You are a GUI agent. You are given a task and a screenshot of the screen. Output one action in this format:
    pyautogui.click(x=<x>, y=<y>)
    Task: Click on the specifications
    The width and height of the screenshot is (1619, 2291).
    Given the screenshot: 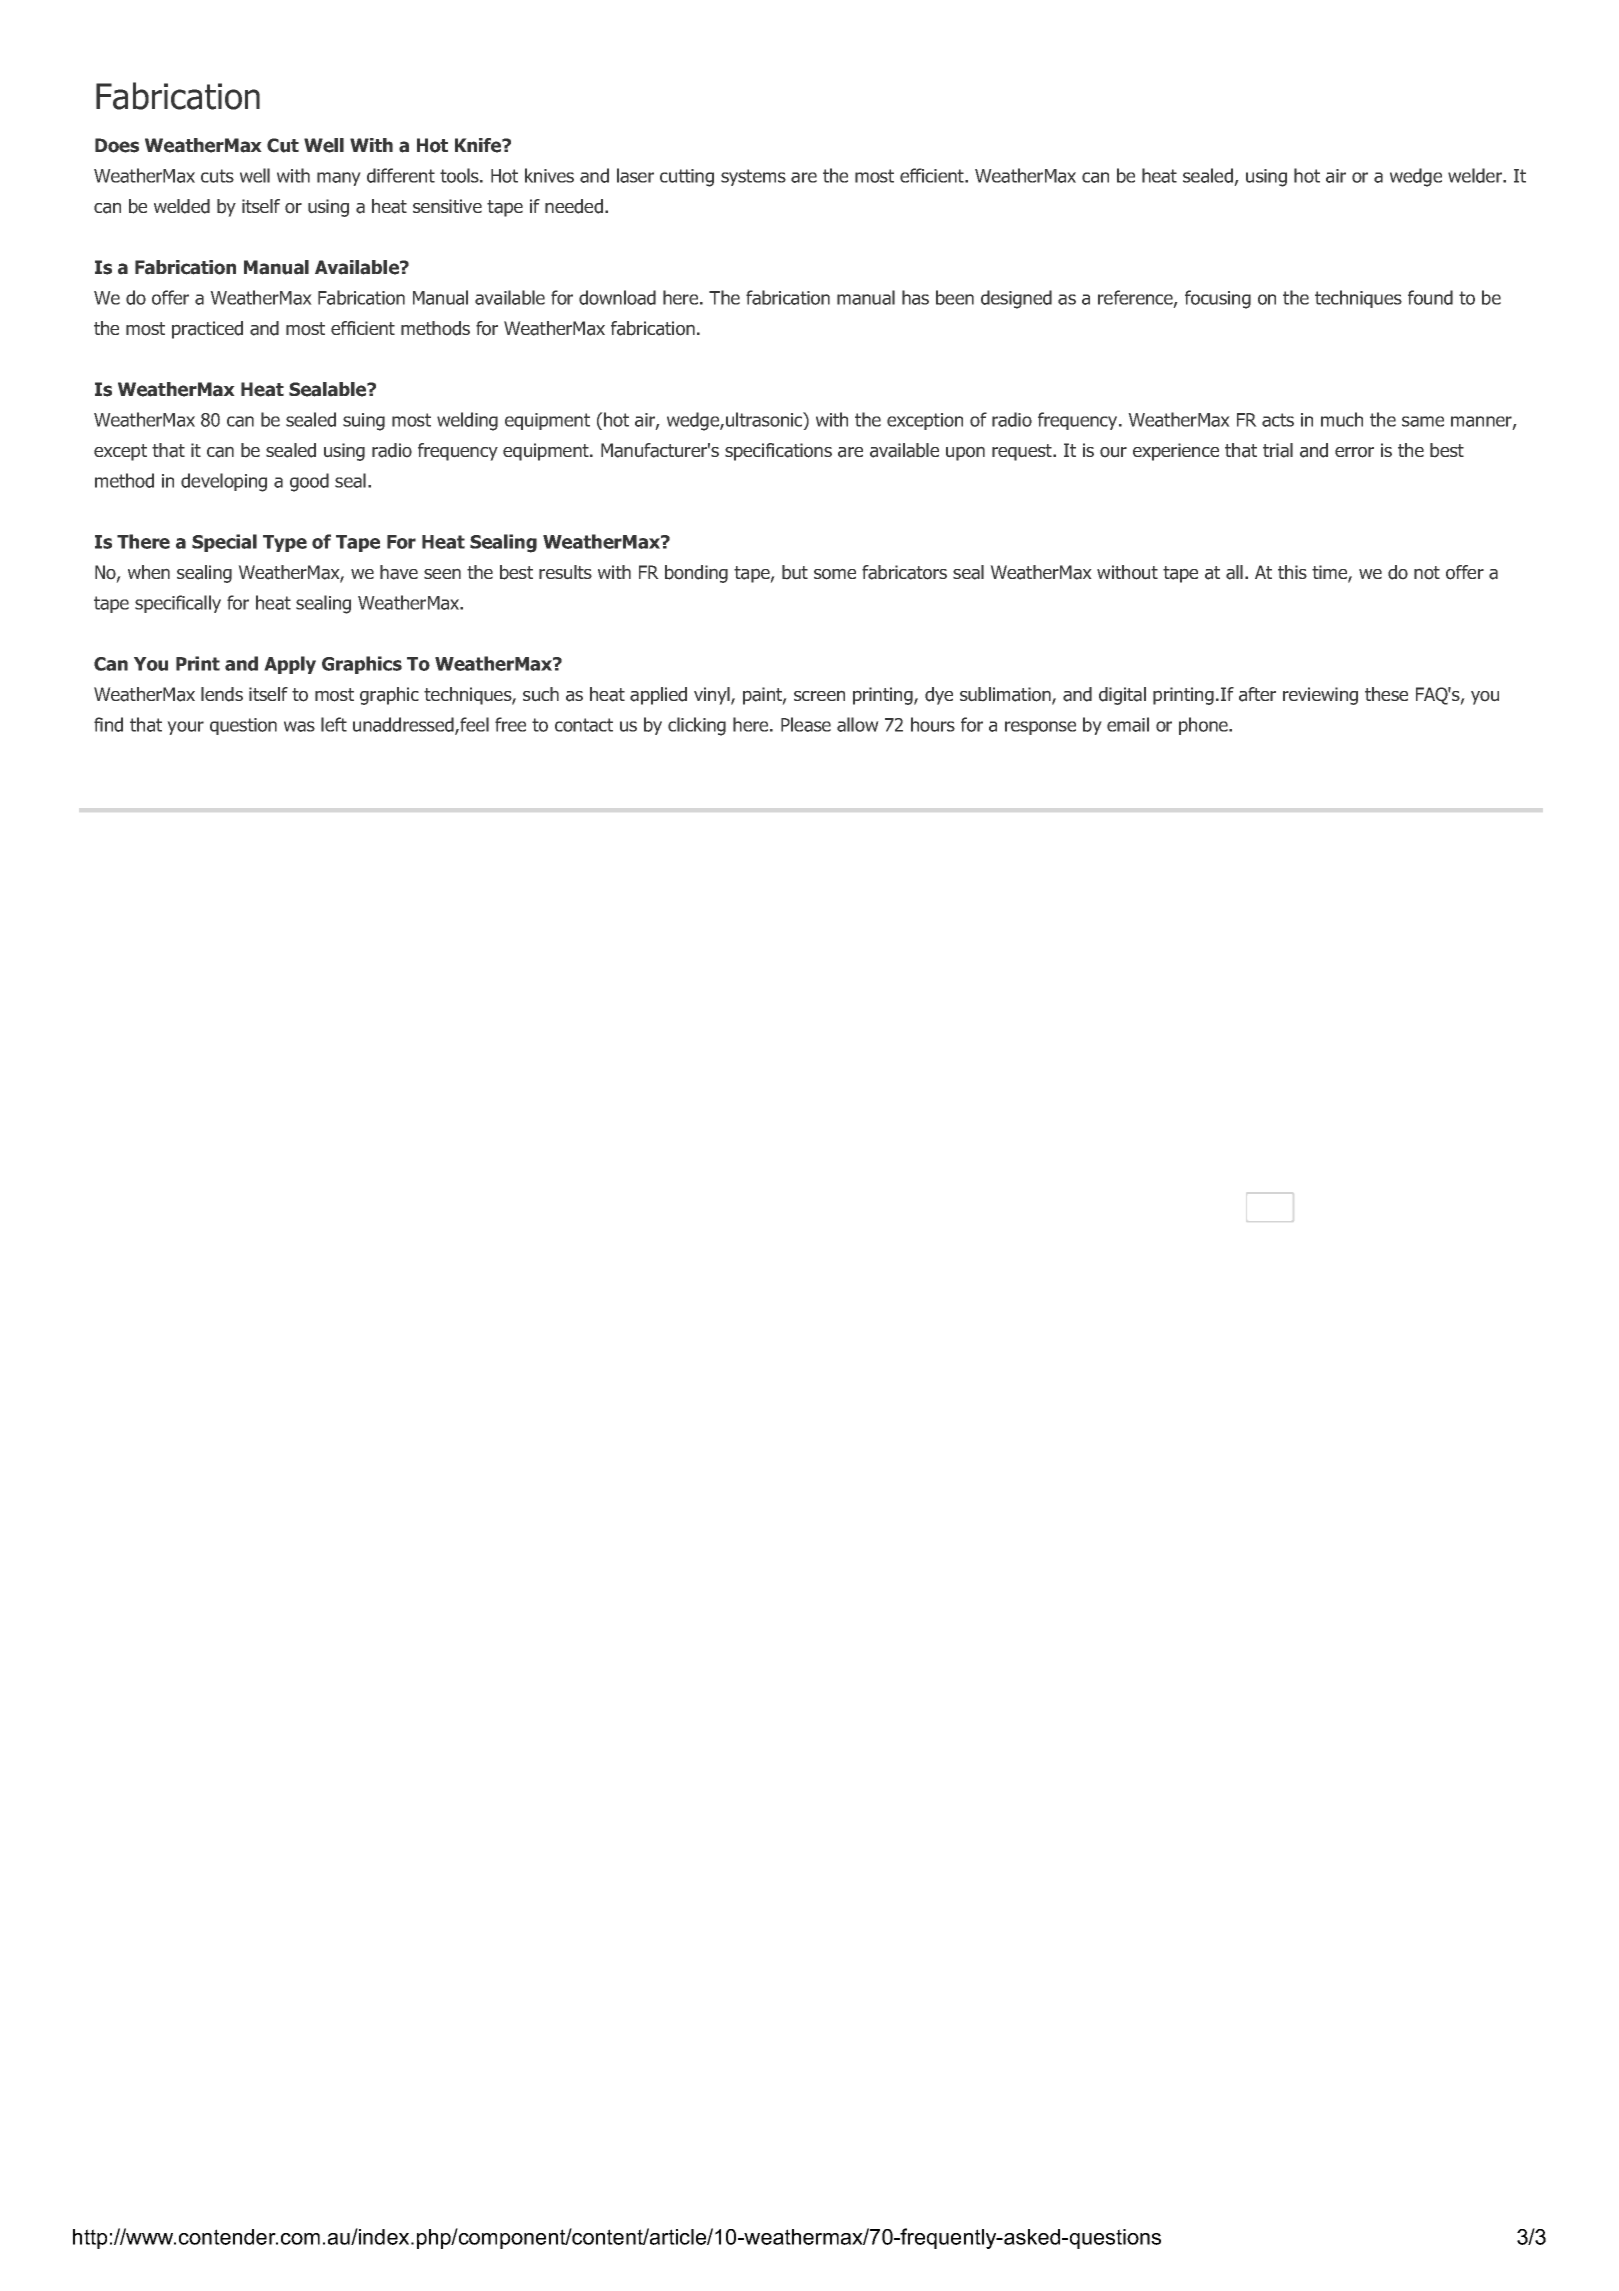 What is the action you would take?
    pyautogui.click(x=778, y=452)
